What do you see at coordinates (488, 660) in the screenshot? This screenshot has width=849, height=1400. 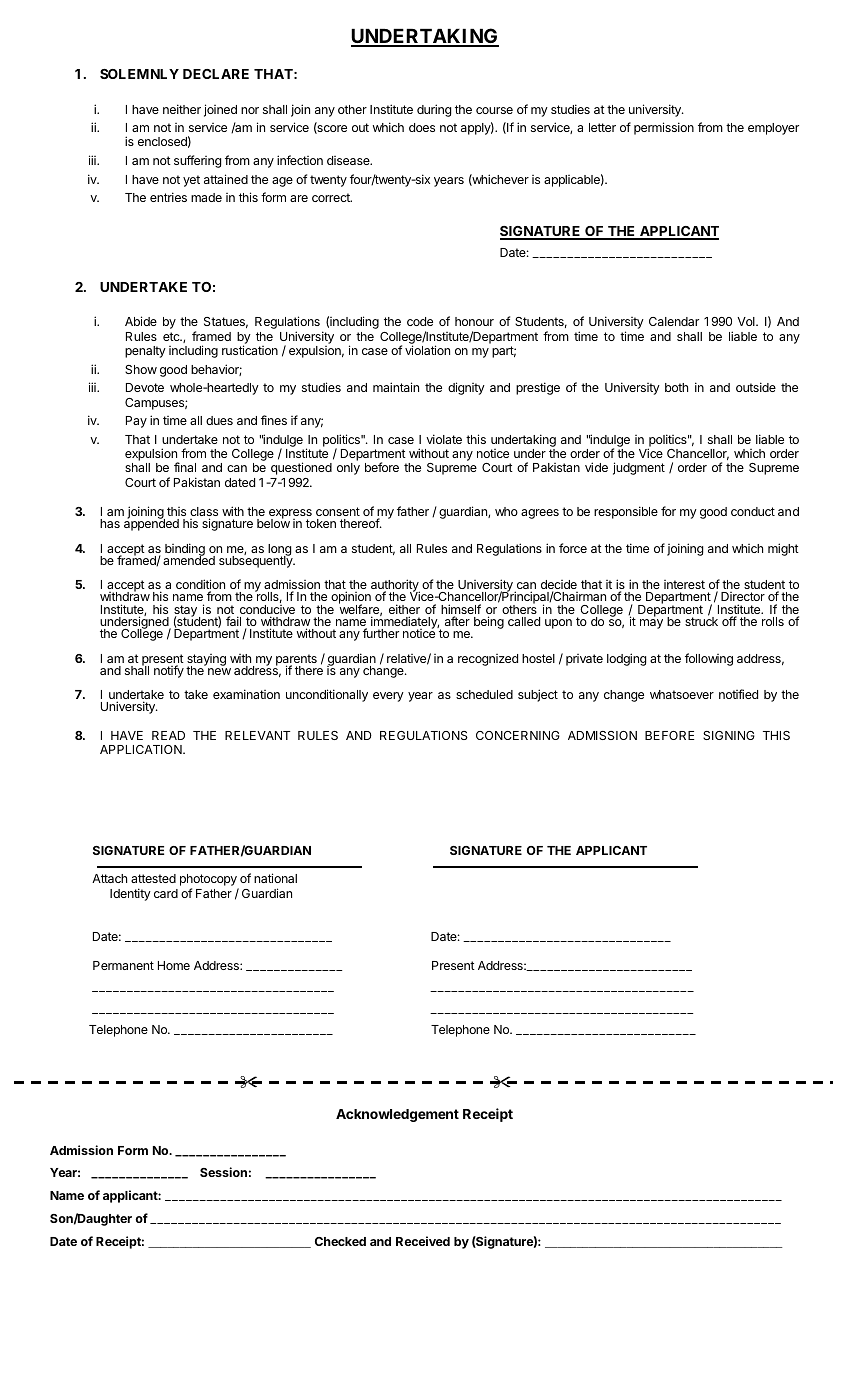 I see `recognized` at bounding box center [488, 660].
